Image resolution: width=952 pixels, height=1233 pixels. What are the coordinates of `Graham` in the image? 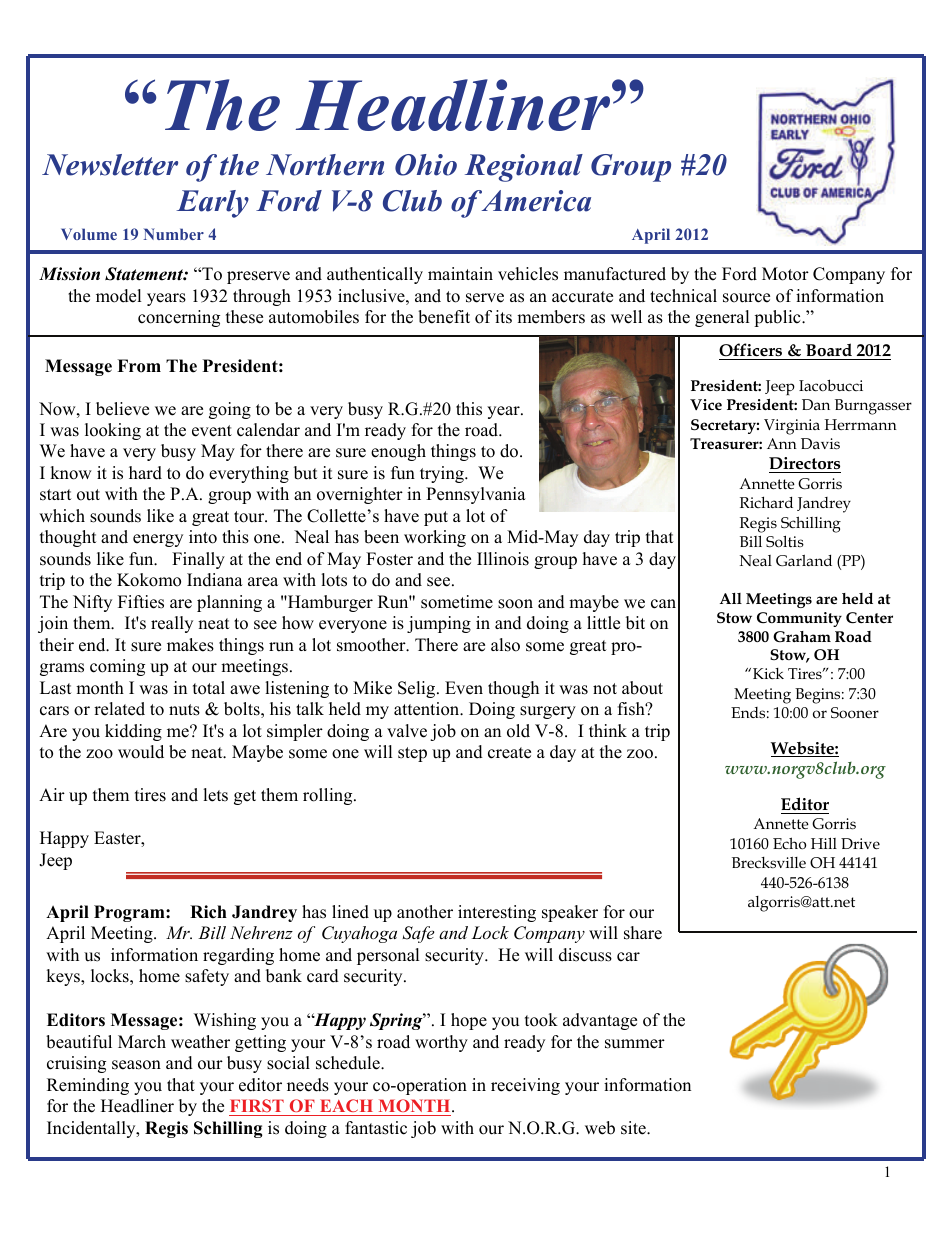 It's located at (802, 636).
